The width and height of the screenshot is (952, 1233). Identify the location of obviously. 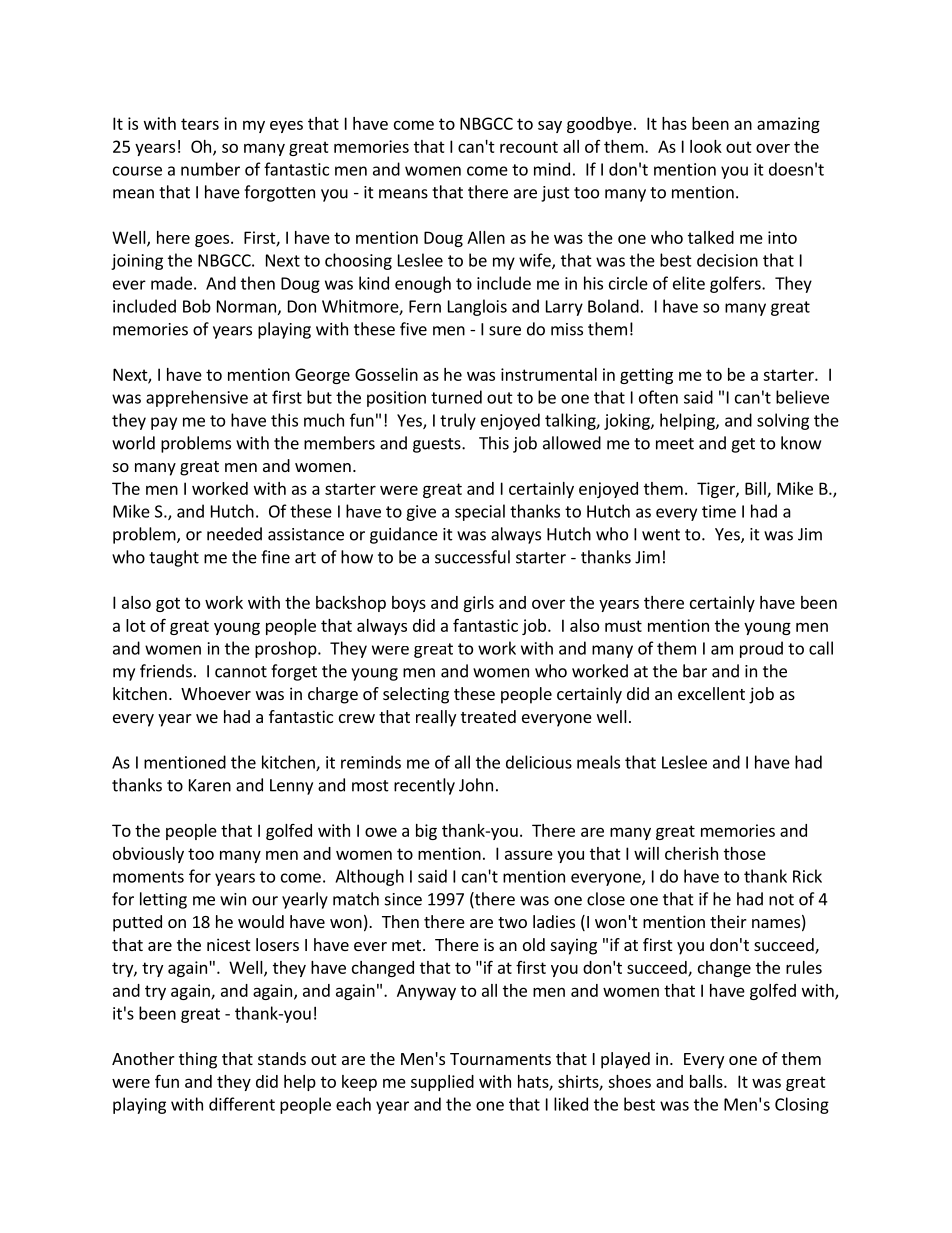
(148, 855).
